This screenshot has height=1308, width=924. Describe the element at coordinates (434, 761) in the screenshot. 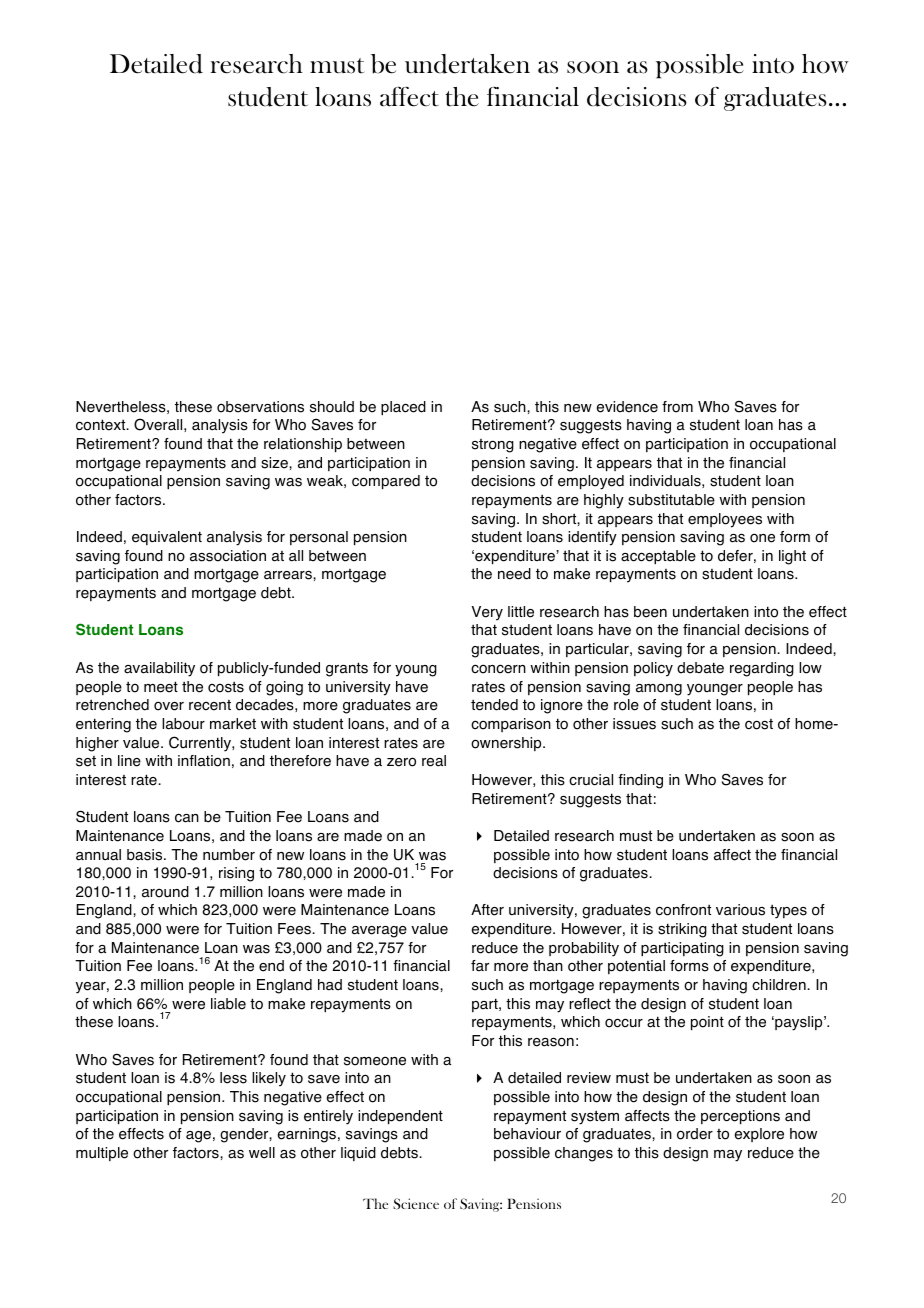

I see `real` at that location.
